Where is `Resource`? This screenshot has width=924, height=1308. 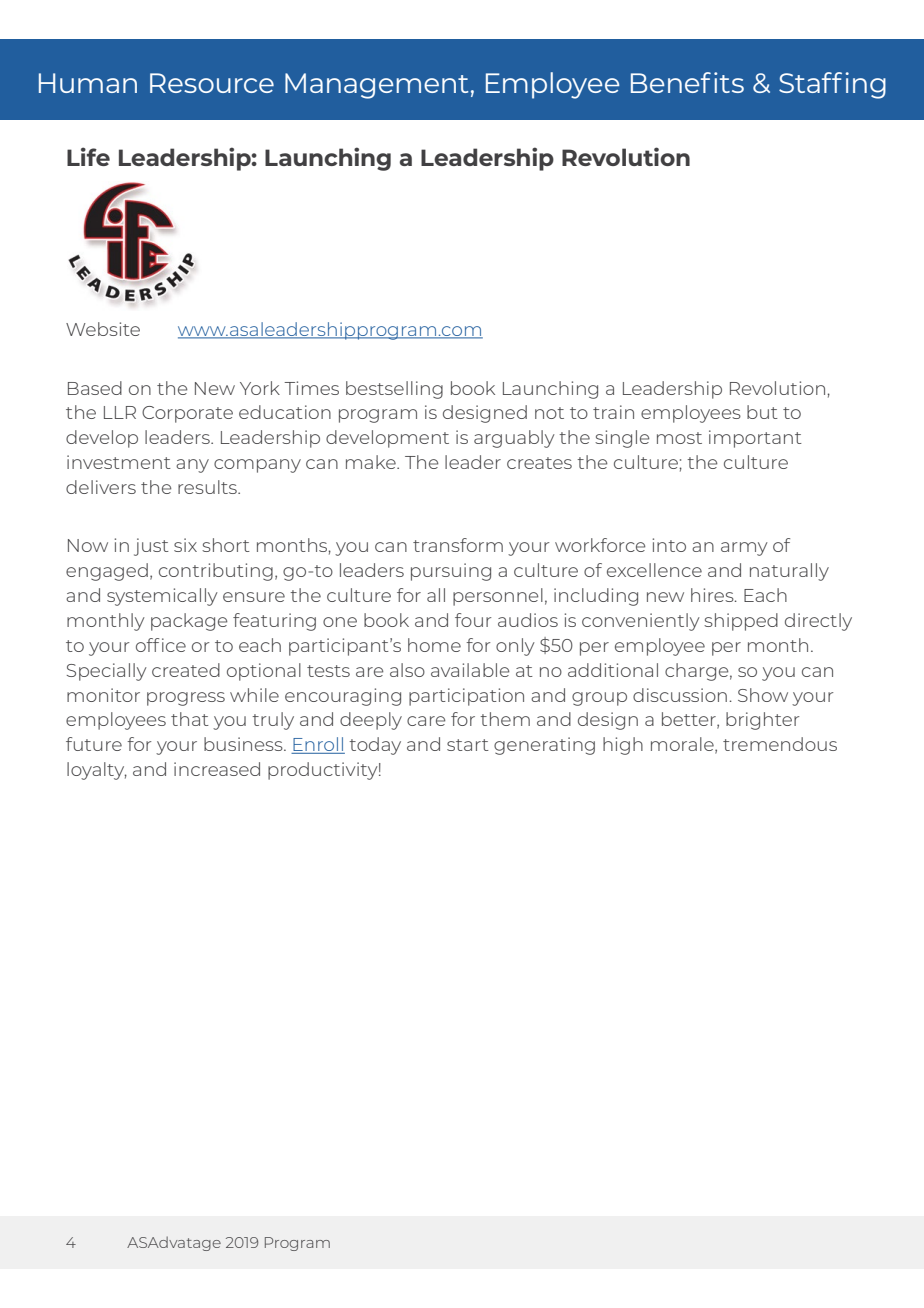 Resource is located at coordinates (212, 83).
